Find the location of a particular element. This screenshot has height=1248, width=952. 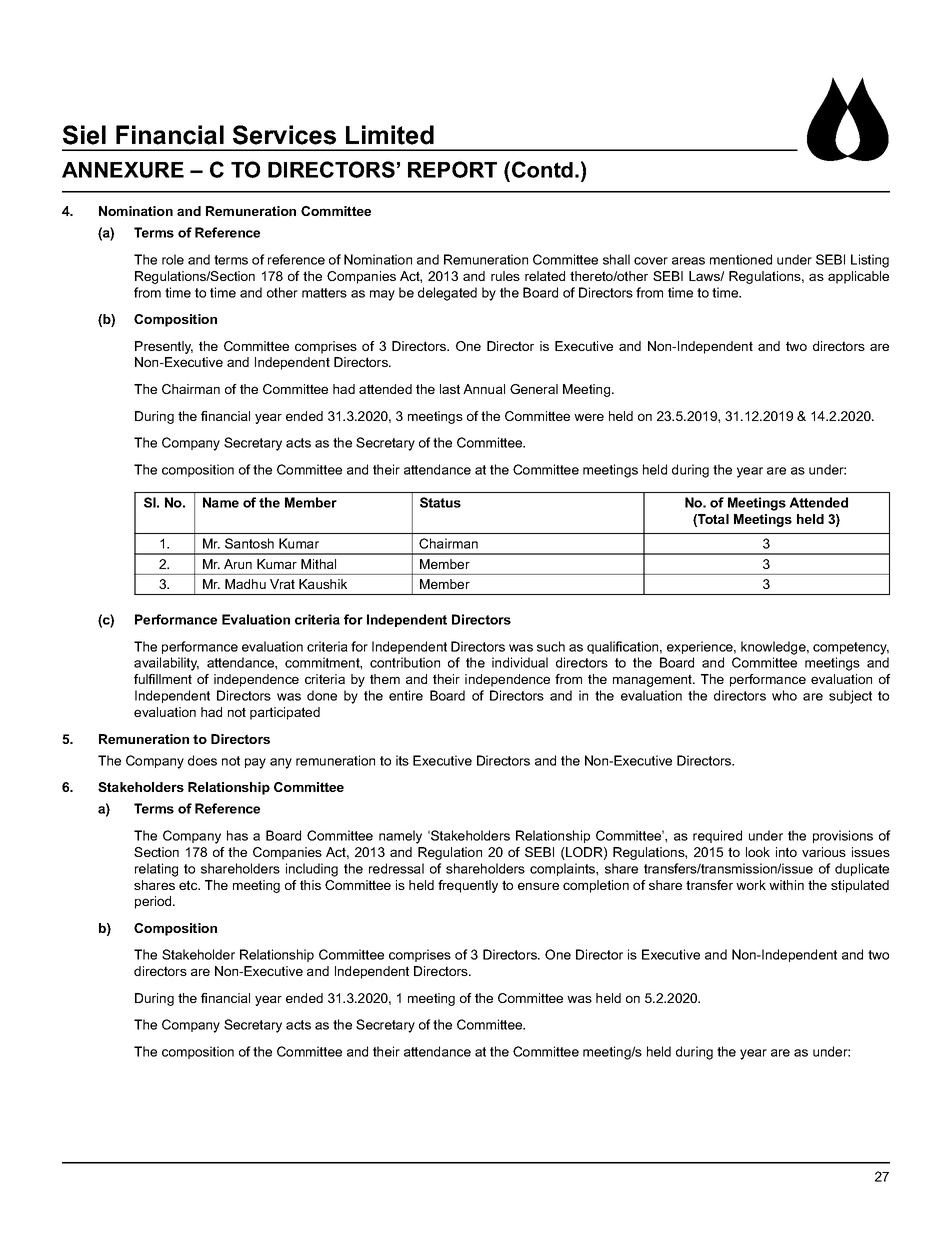

Status is located at coordinates (440, 502).
